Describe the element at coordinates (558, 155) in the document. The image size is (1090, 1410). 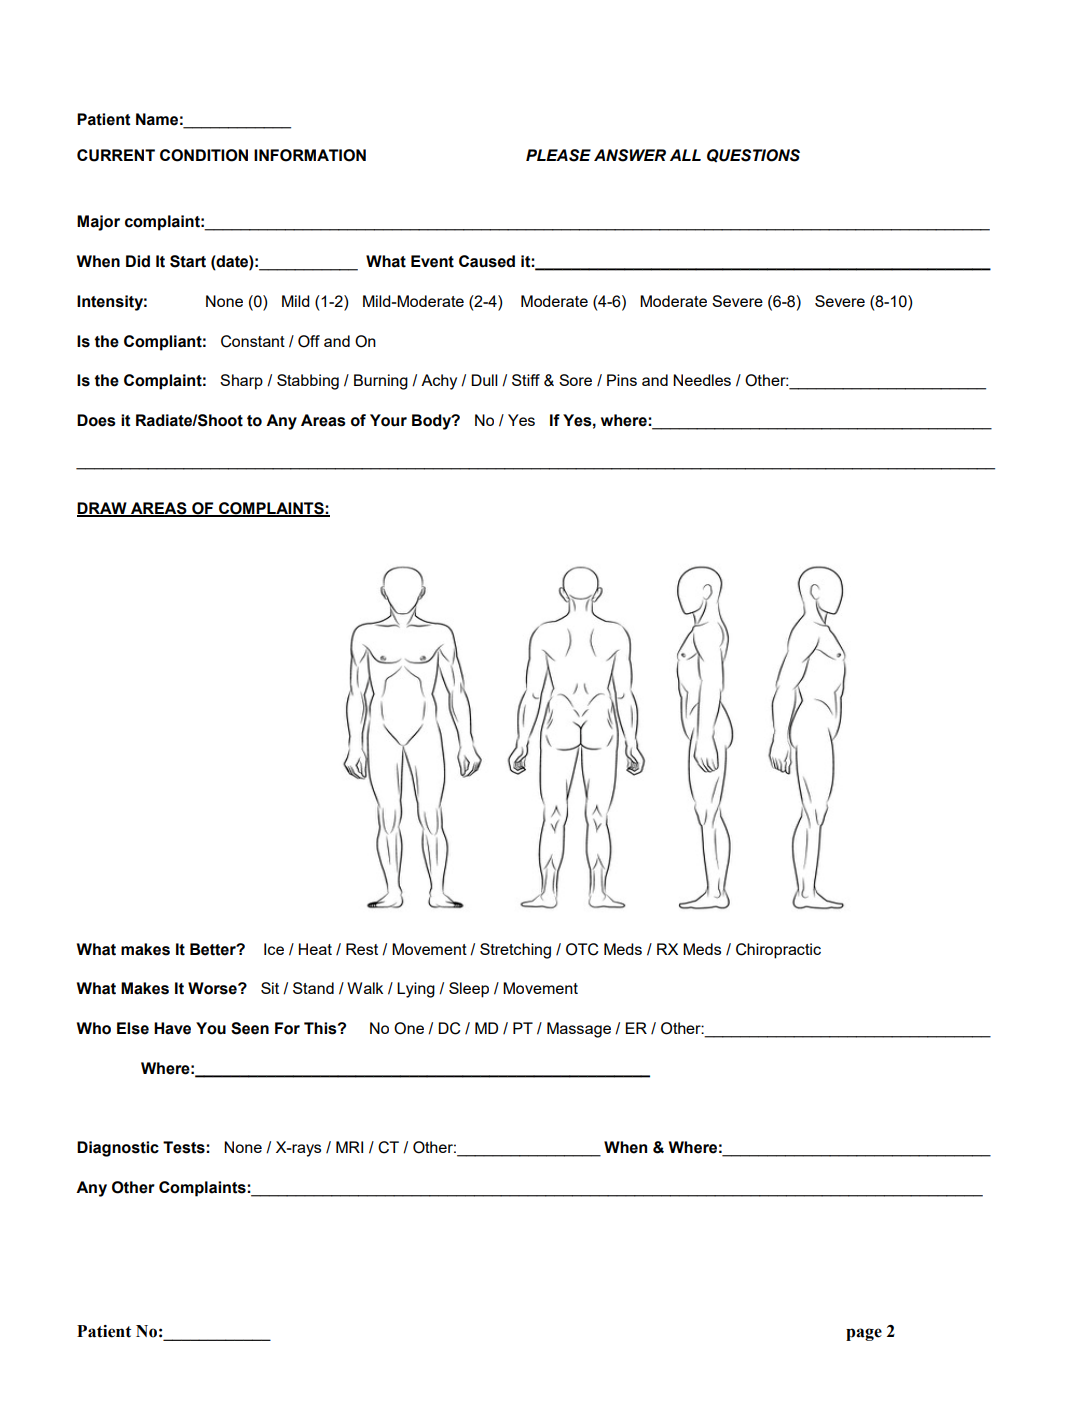
I see `PLEASE` at that location.
